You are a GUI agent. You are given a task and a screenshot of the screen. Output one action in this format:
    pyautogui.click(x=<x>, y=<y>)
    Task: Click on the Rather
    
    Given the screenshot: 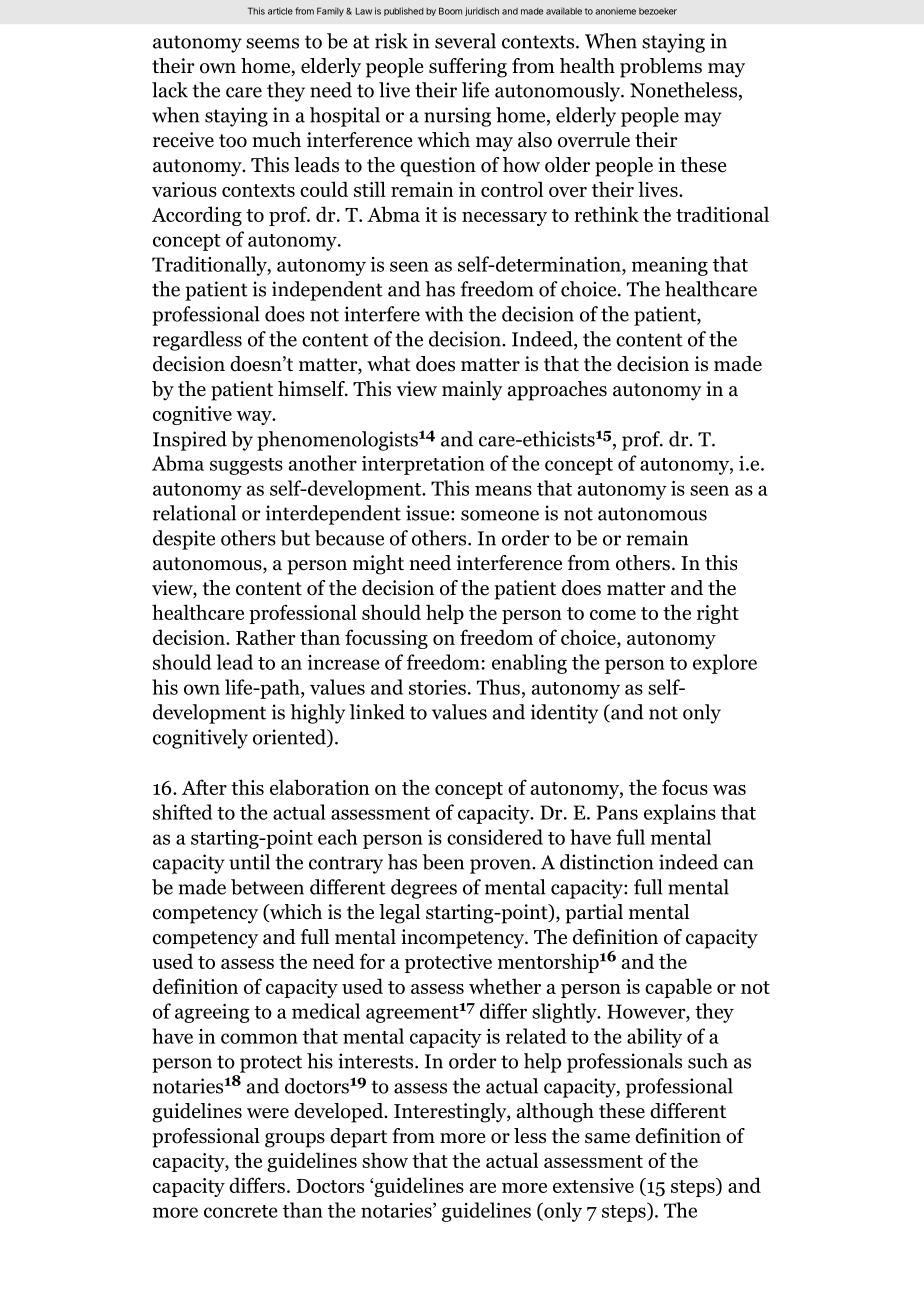 What is the action you would take?
    pyautogui.click(x=266, y=637)
